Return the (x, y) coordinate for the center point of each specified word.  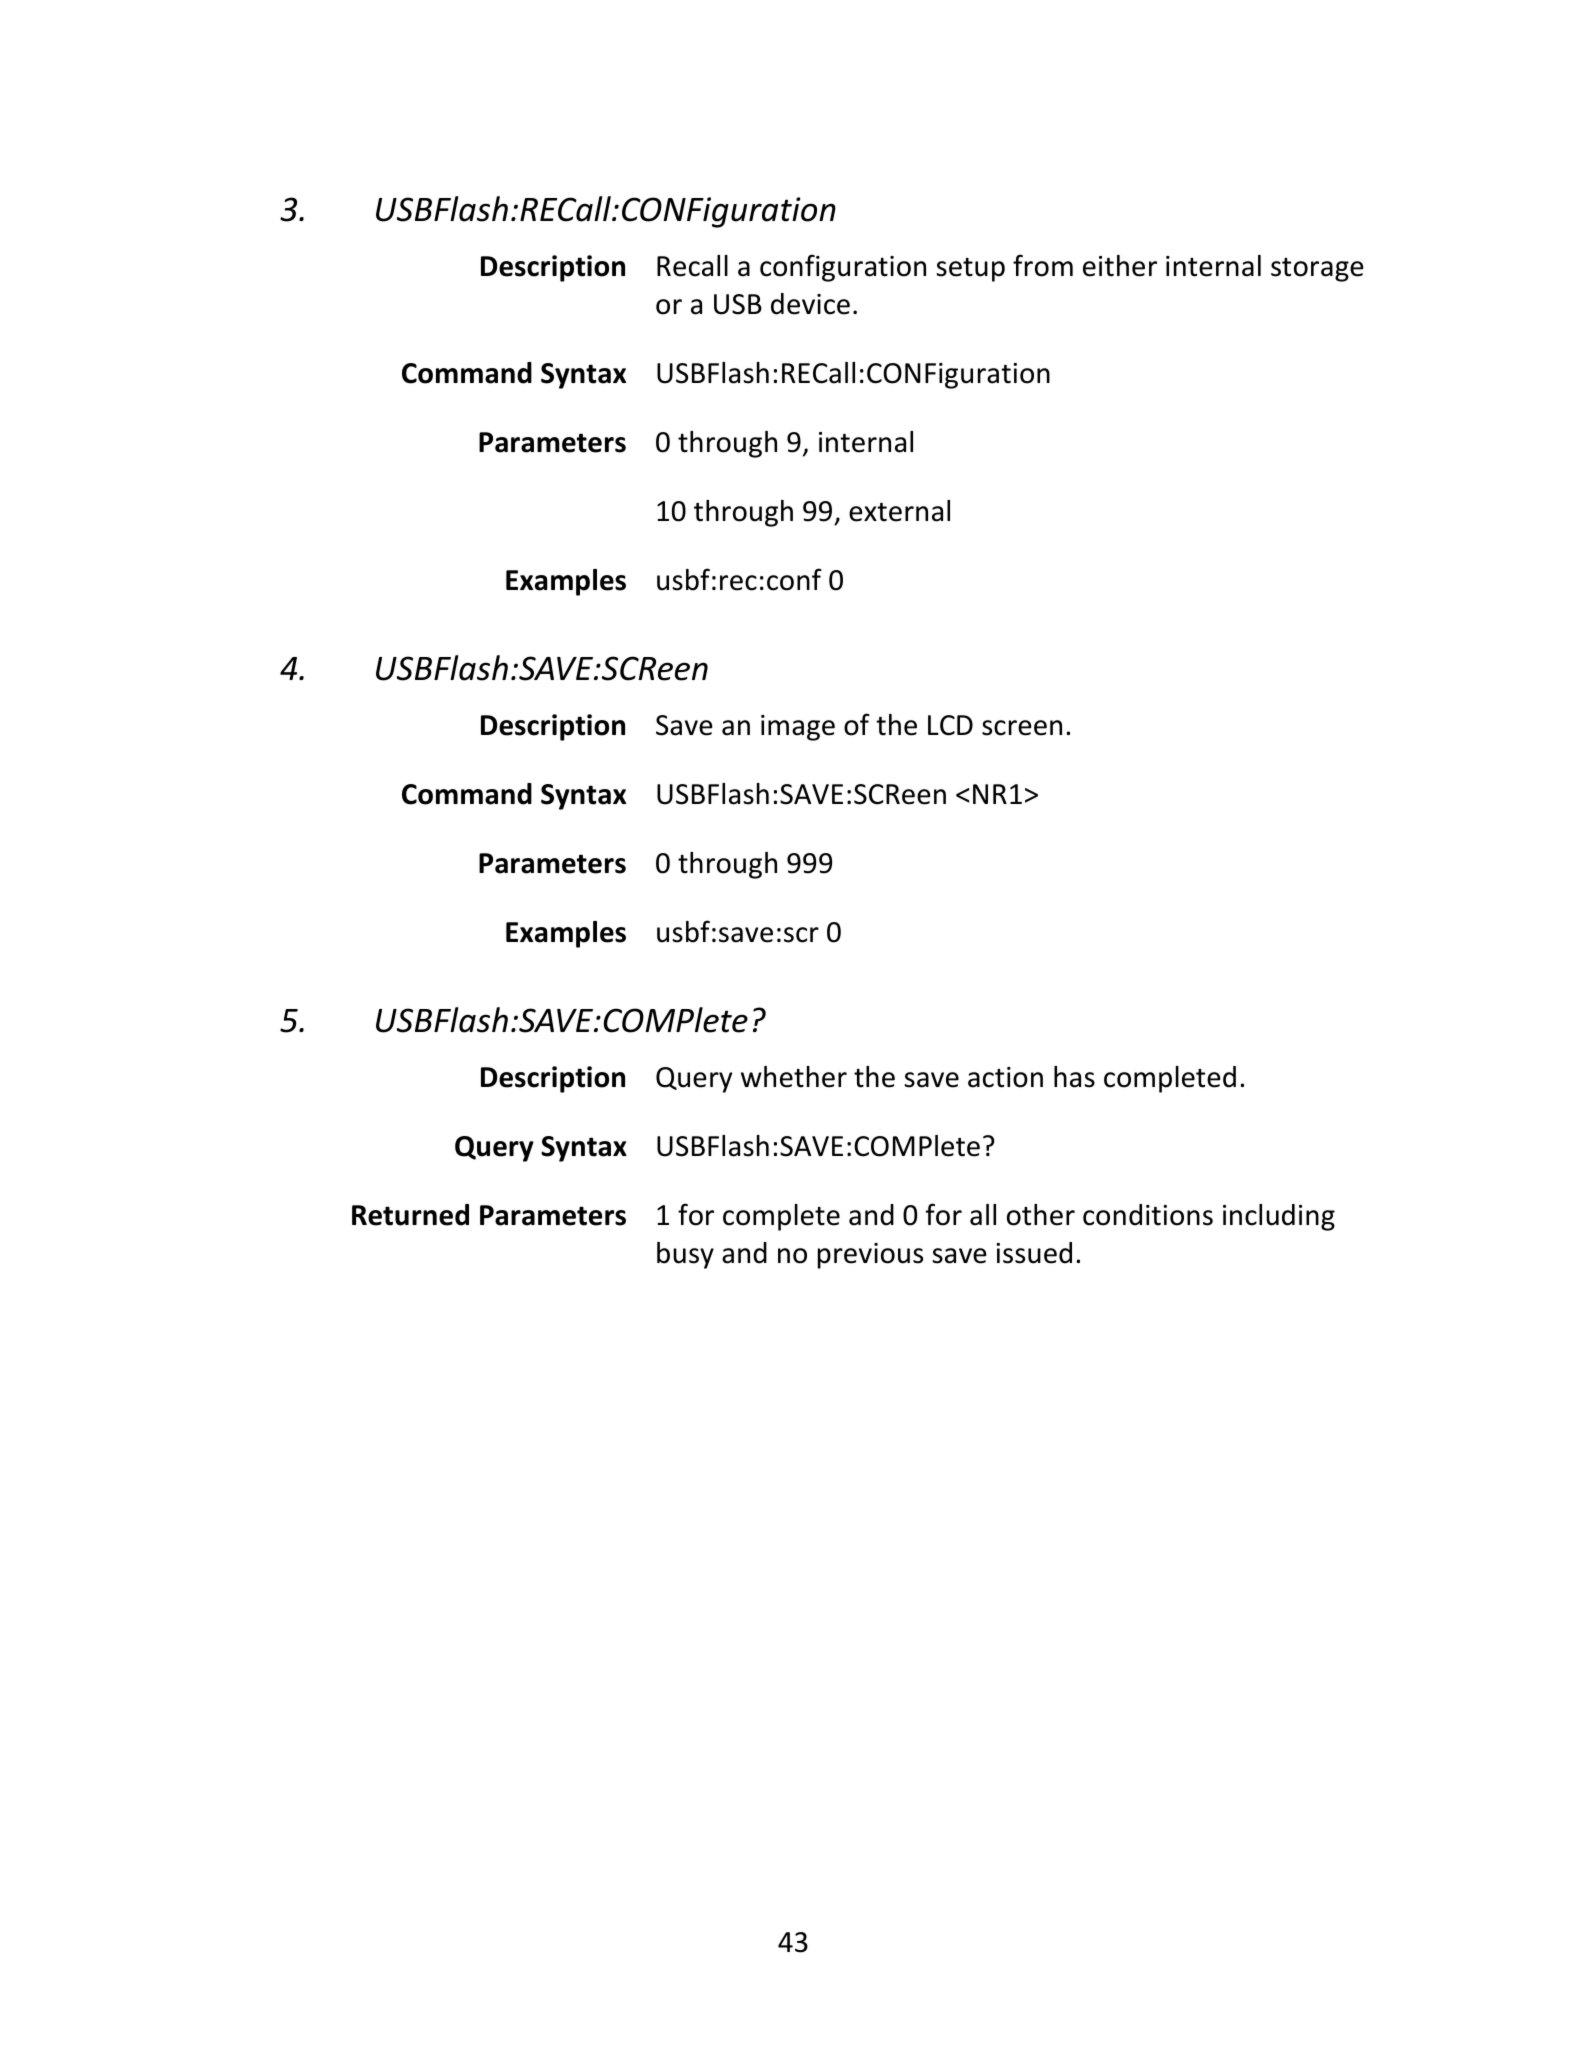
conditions (1148, 1215)
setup (970, 270)
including (1279, 1217)
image (798, 728)
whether (794, 1077)
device (810, 304)
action (1005, 1077)
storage (1317, 270)
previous (870, 1256)
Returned (410, 1215)
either (1120, 266)
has (1074, 1077)
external (899, 511)
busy (685, 1255)
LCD (950, 725)
